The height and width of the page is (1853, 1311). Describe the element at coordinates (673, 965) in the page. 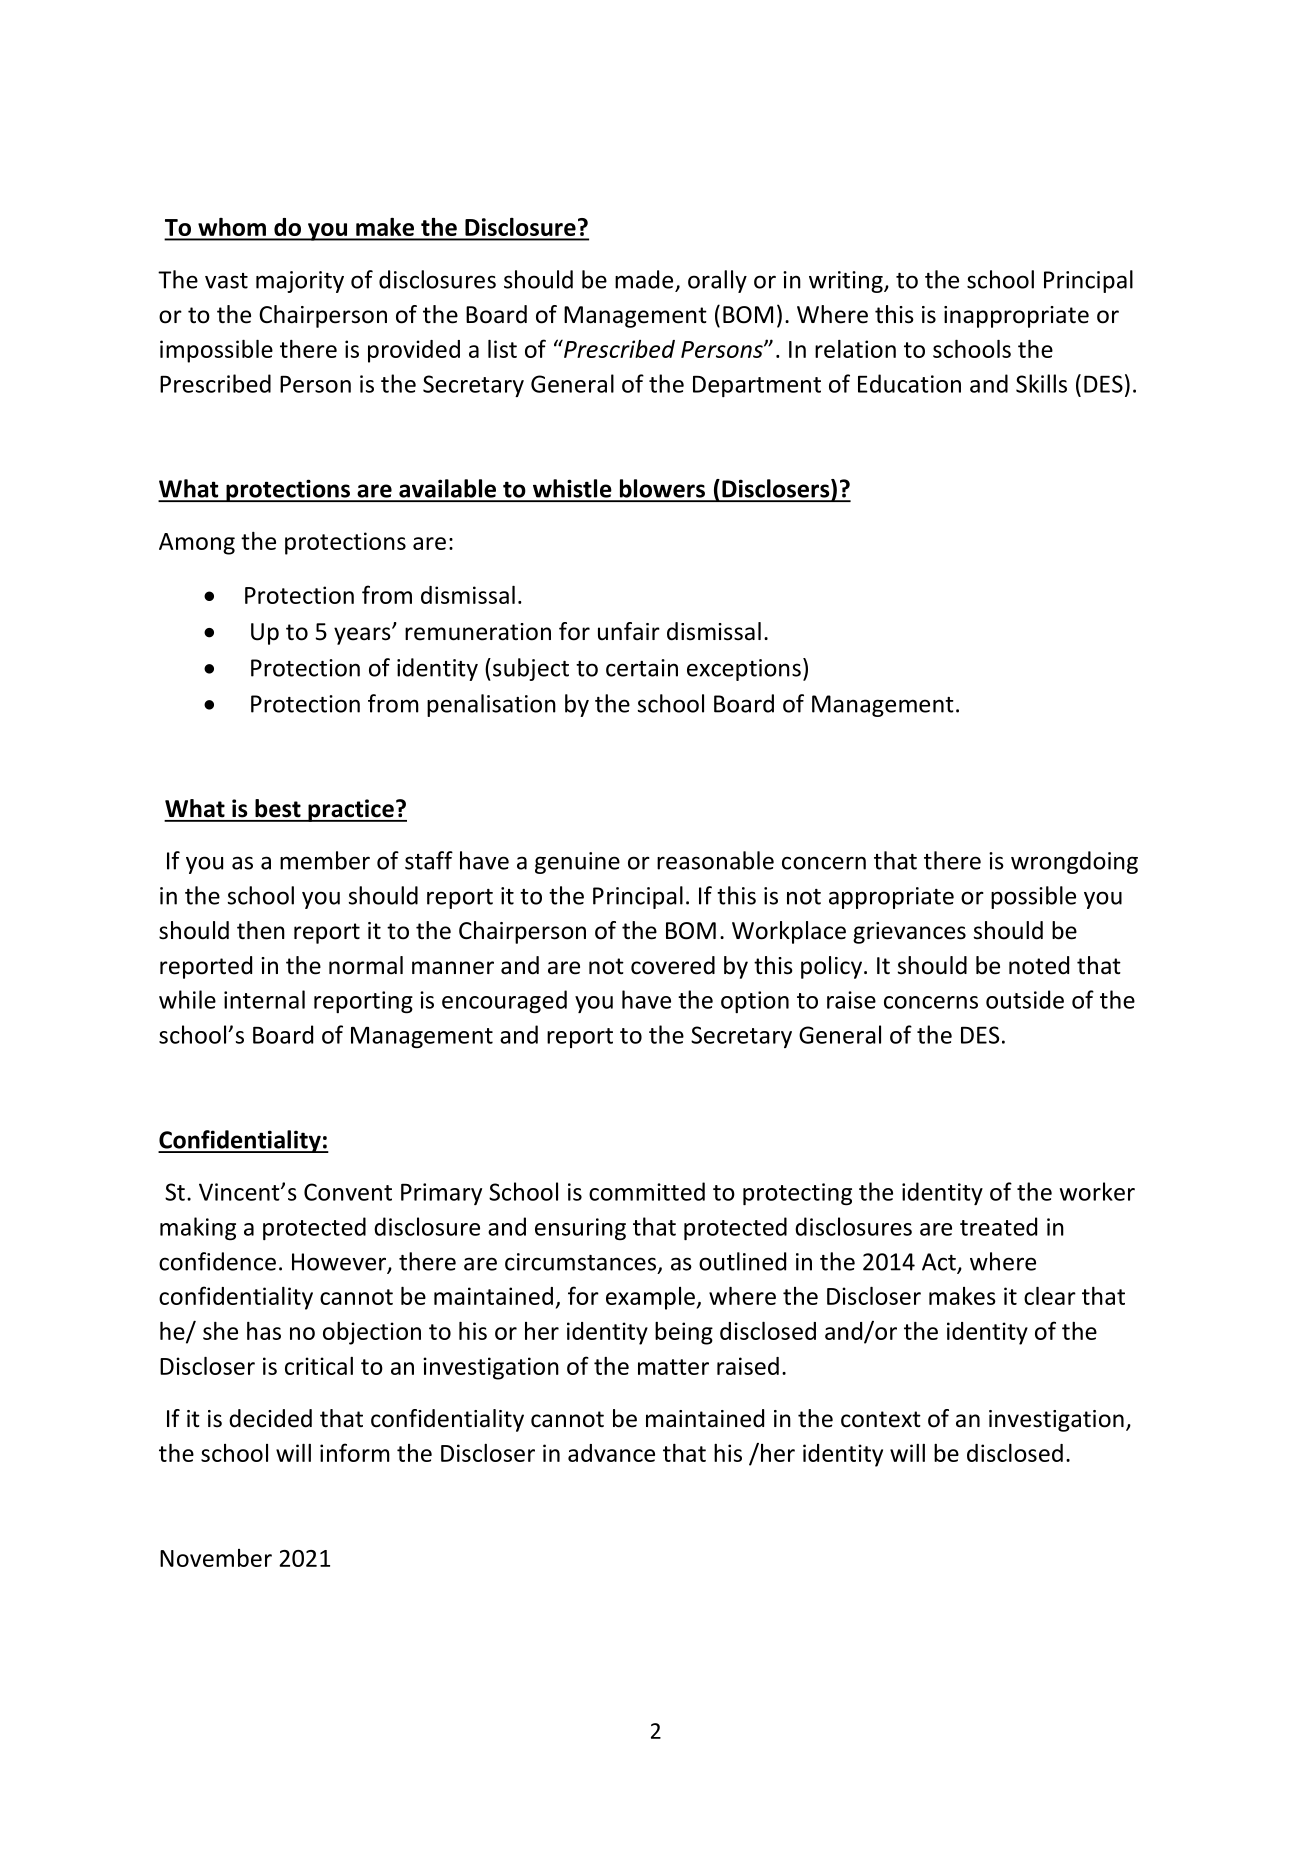

I see `covered` at that location.
